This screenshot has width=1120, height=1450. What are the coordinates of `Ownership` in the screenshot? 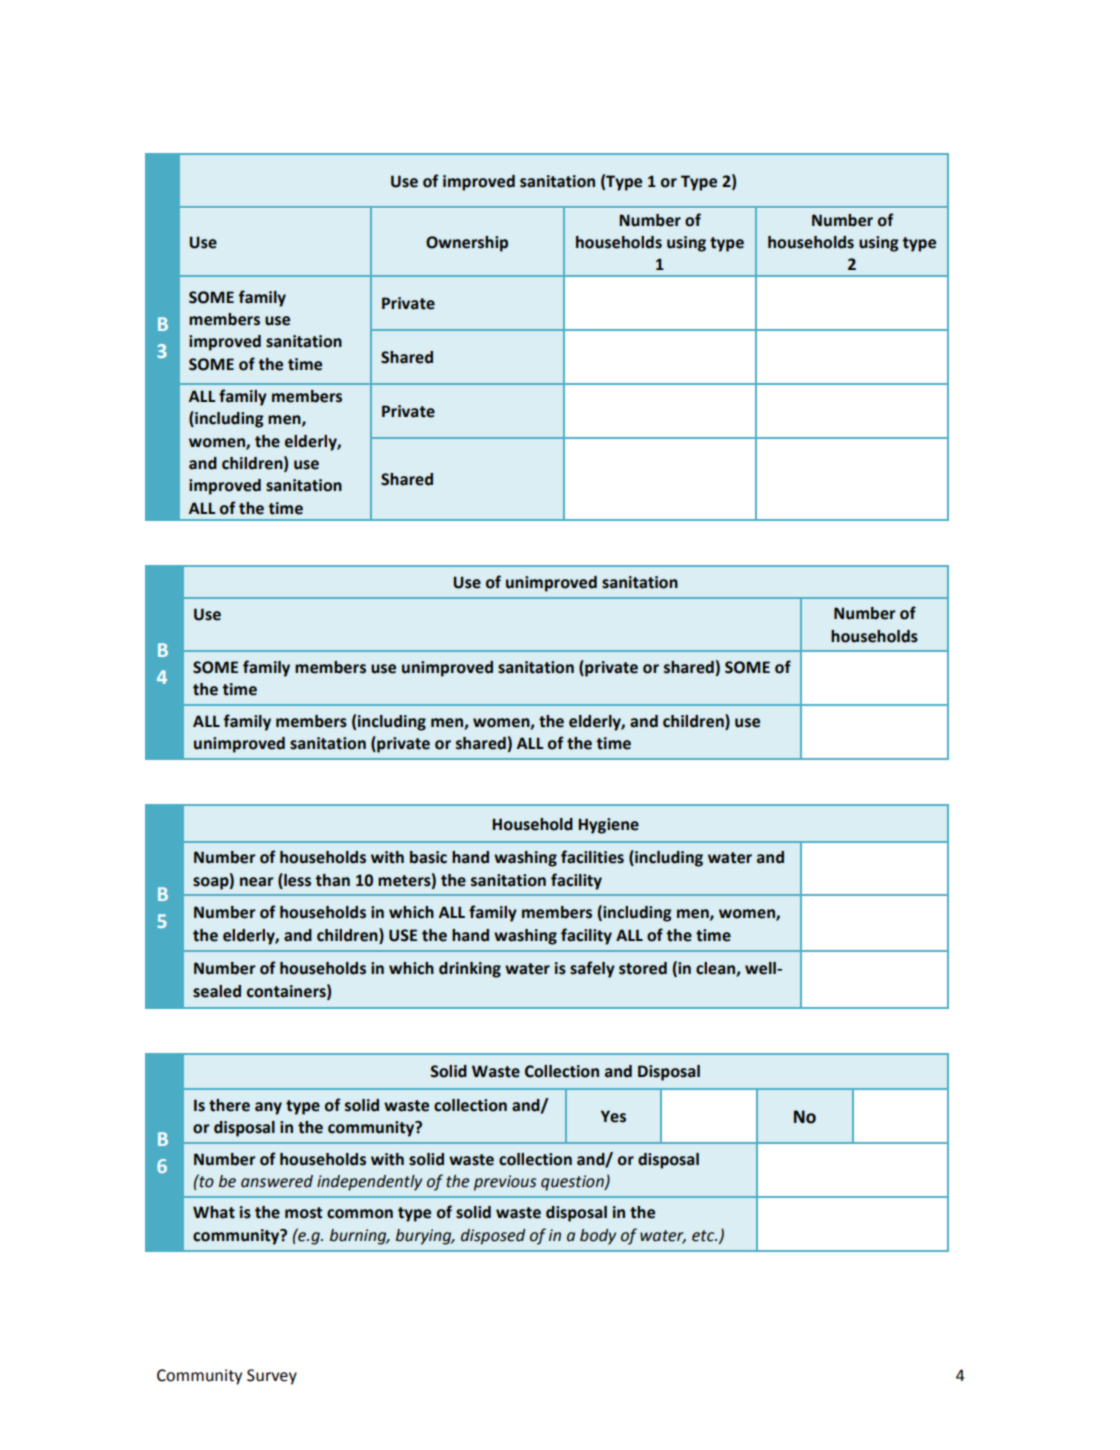 It's located at (467, 244).
